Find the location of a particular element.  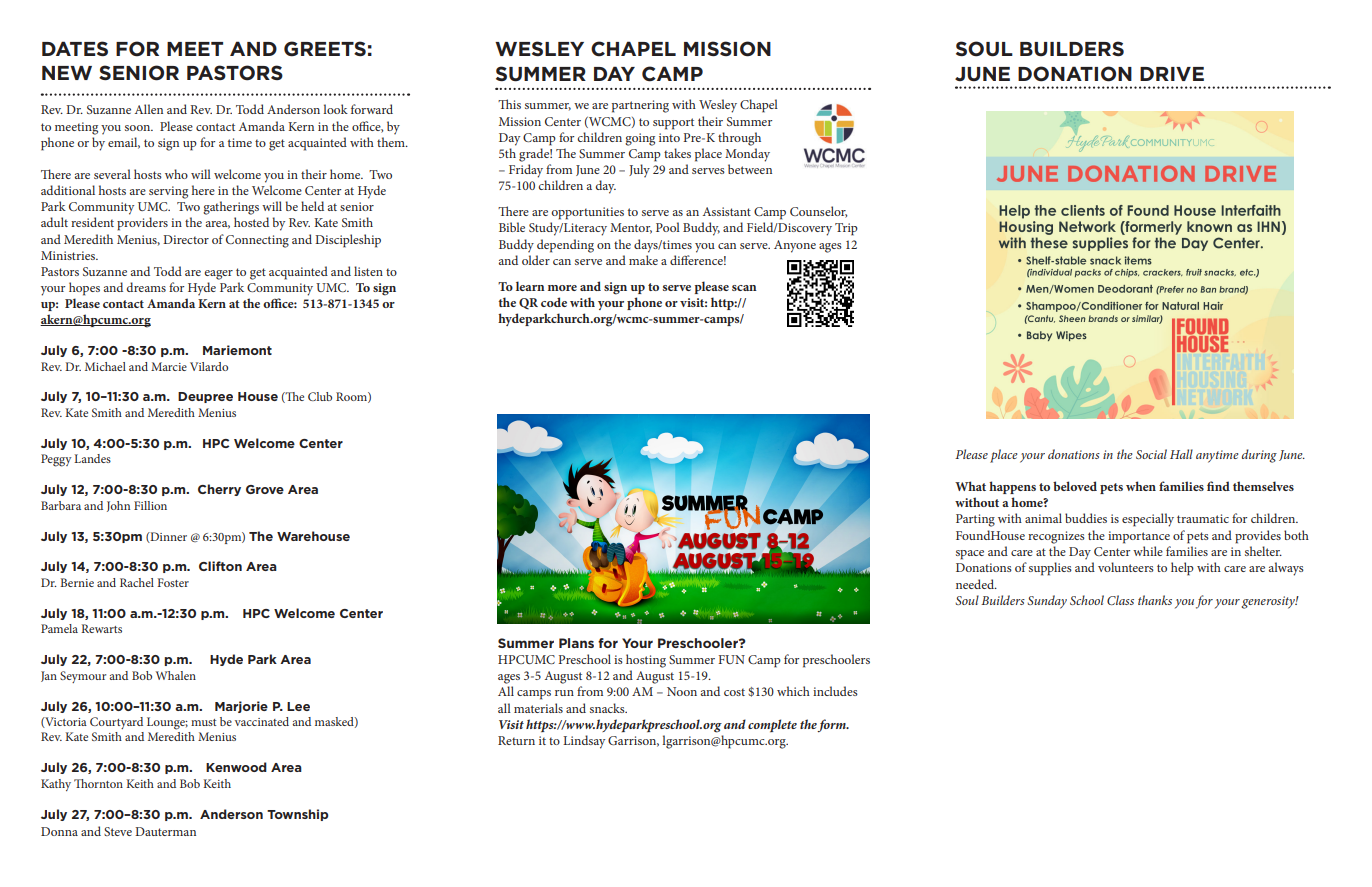

form is located at coordinates (832, 725).
